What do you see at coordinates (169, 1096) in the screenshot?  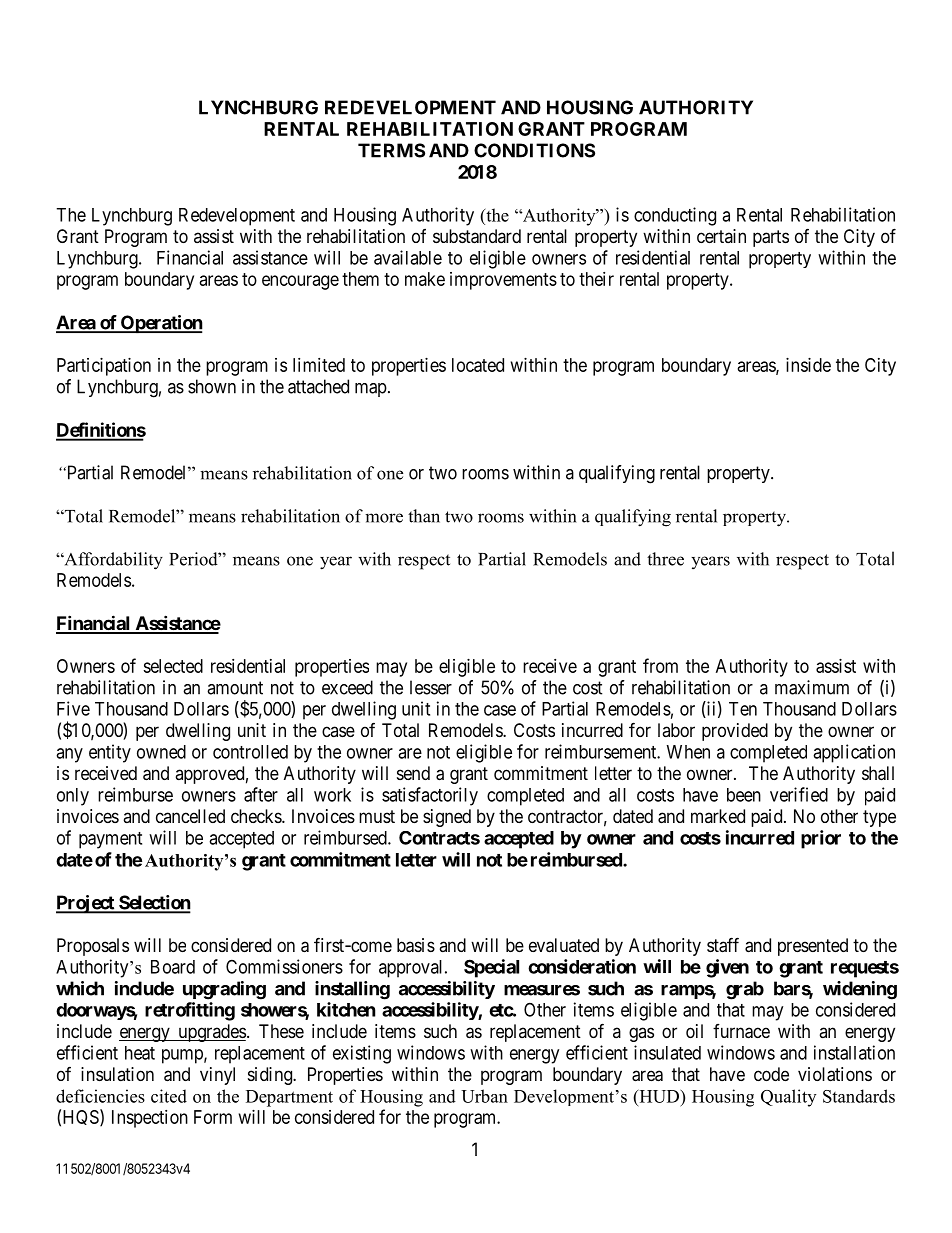 I see `cited` at bounding box center [169, 1096].
